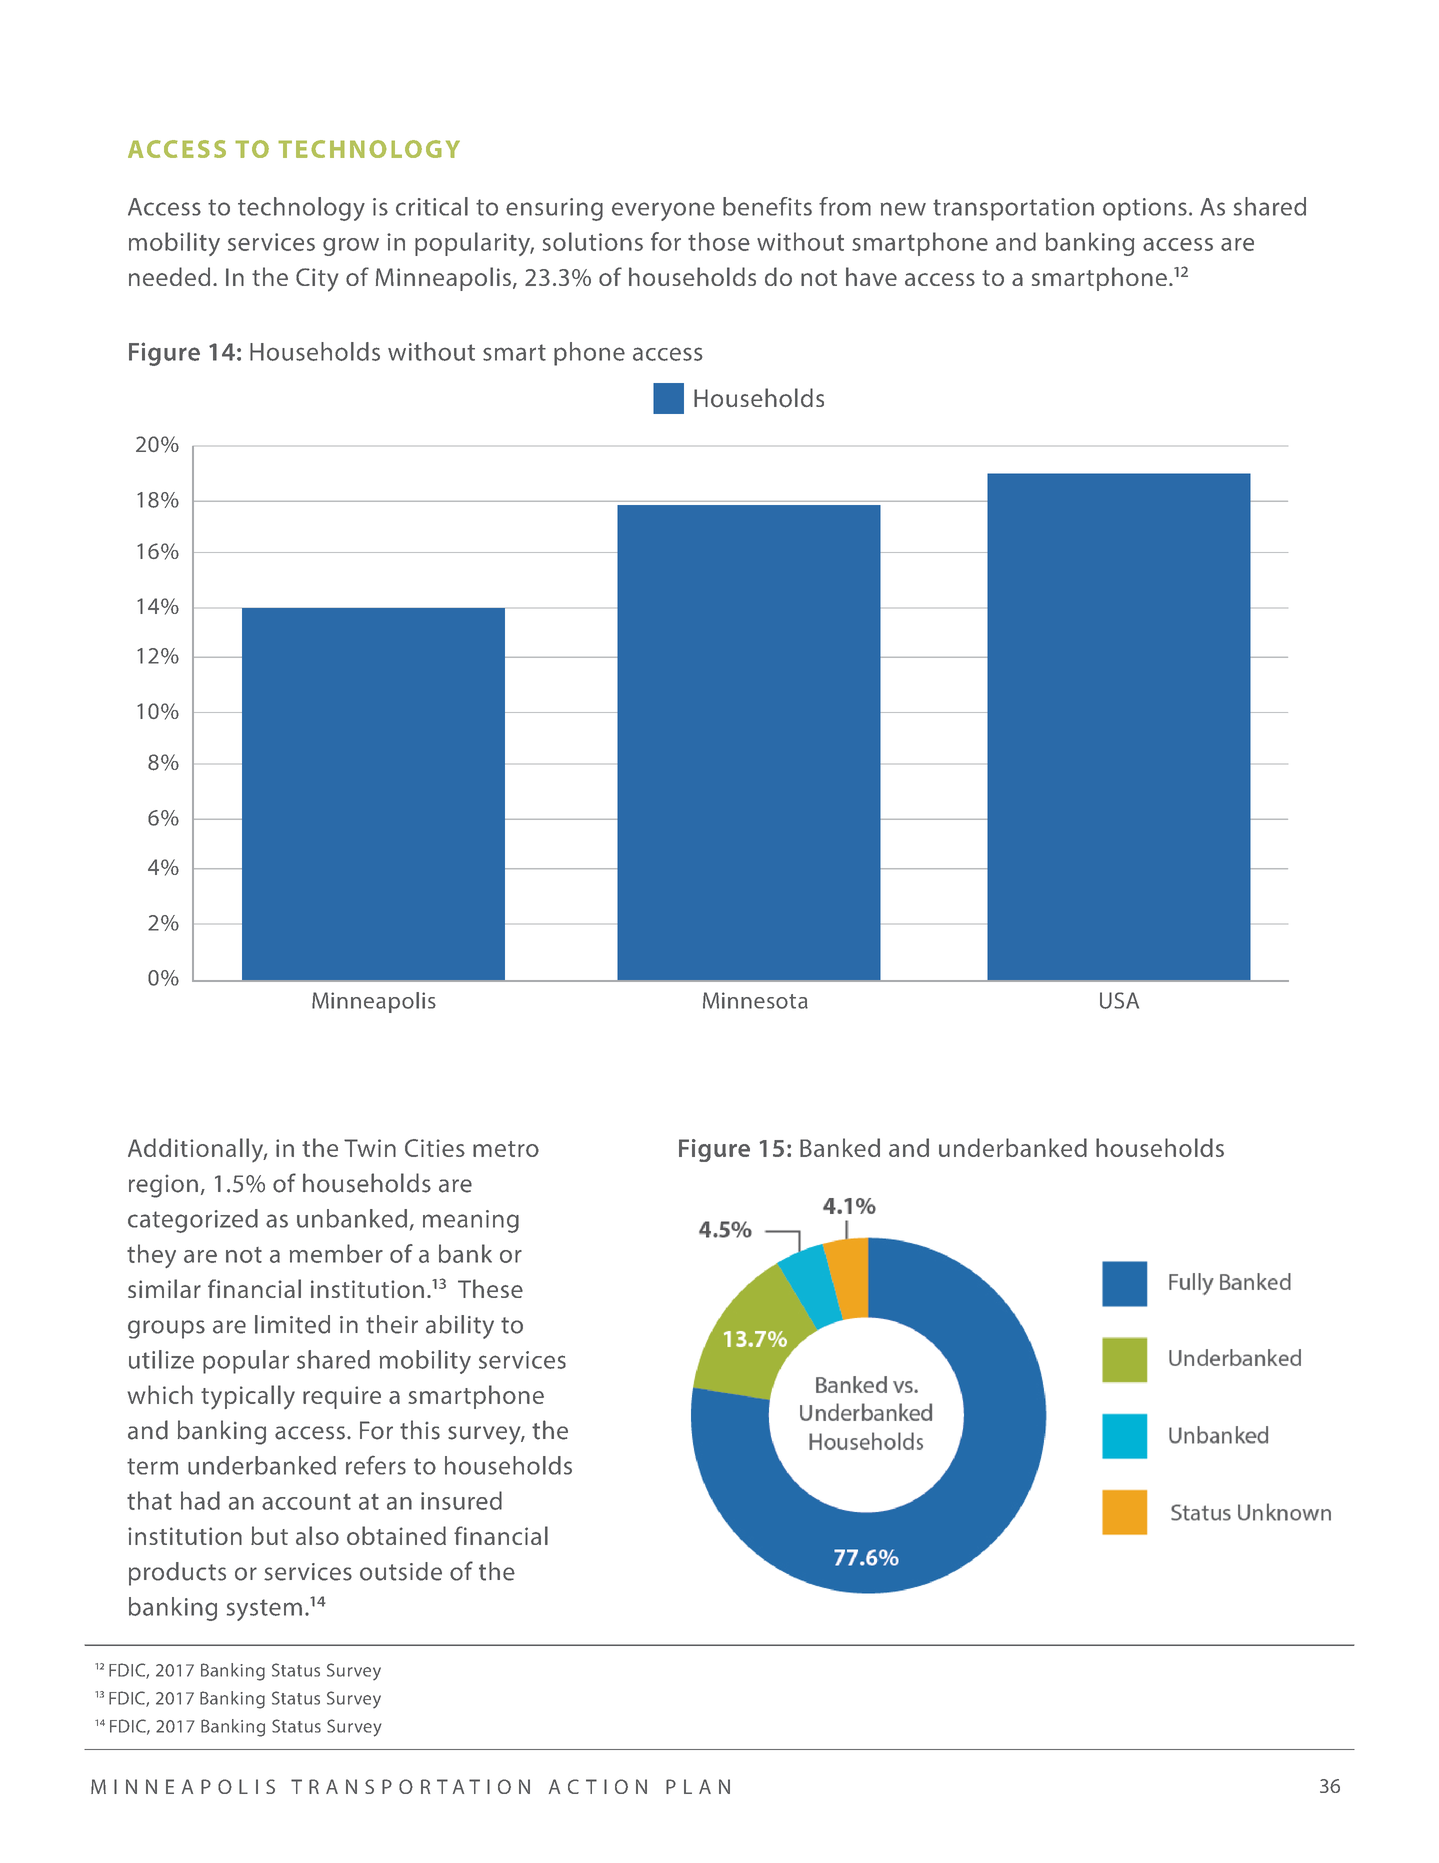 Image resolution: width=1439 pixels, height=1863 pixels. What do you see at coordinates (1119, 1000) in the page?
I see `USA` at bounding box center [1119, 1000].
